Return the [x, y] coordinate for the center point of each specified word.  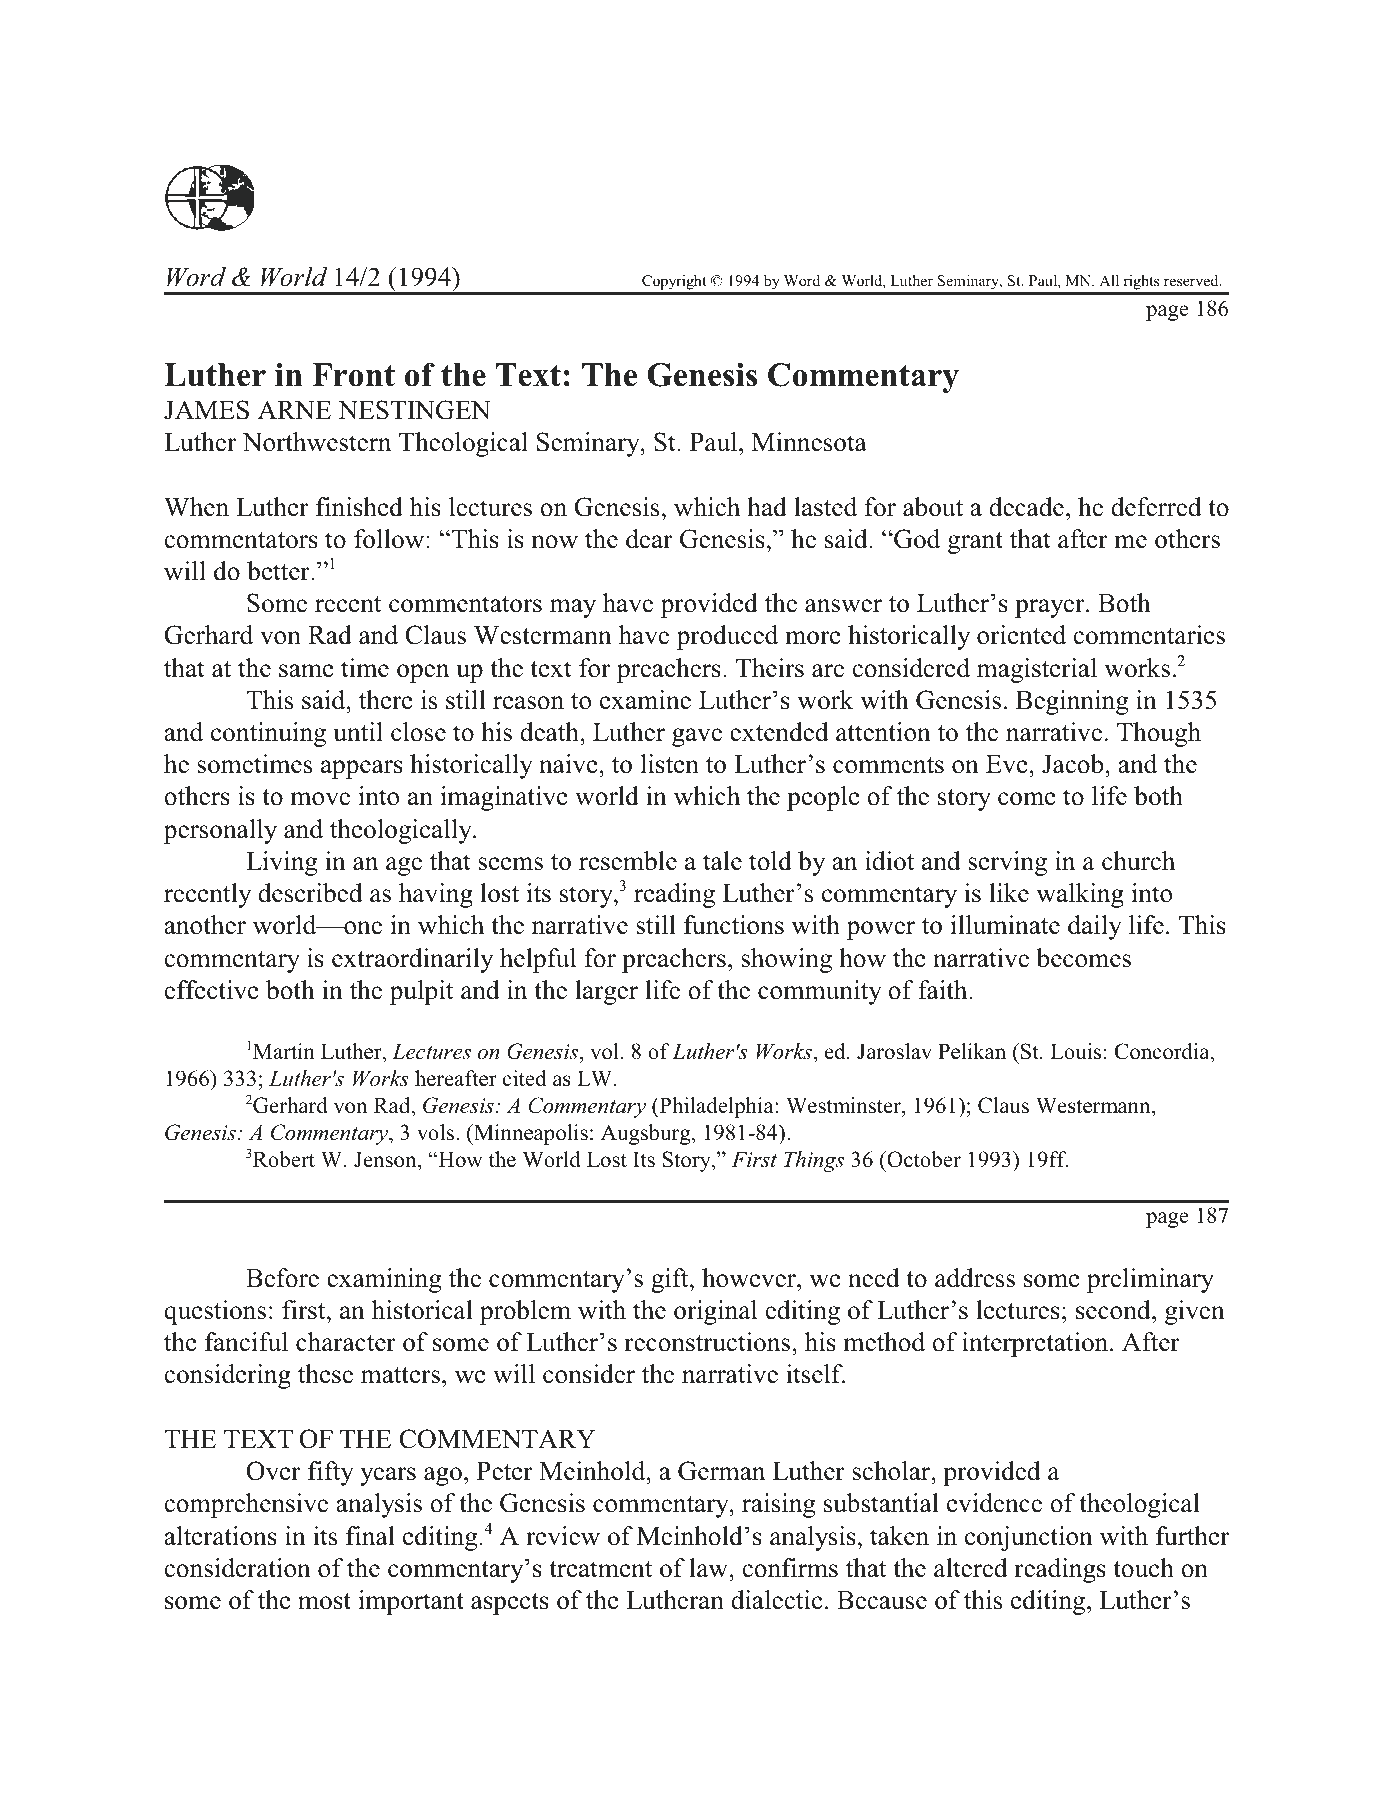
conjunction [1029, 1538]
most [324, 1601]
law [709, 1568]
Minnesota [809, 442]
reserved [1192, 280]
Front [353, 375]
